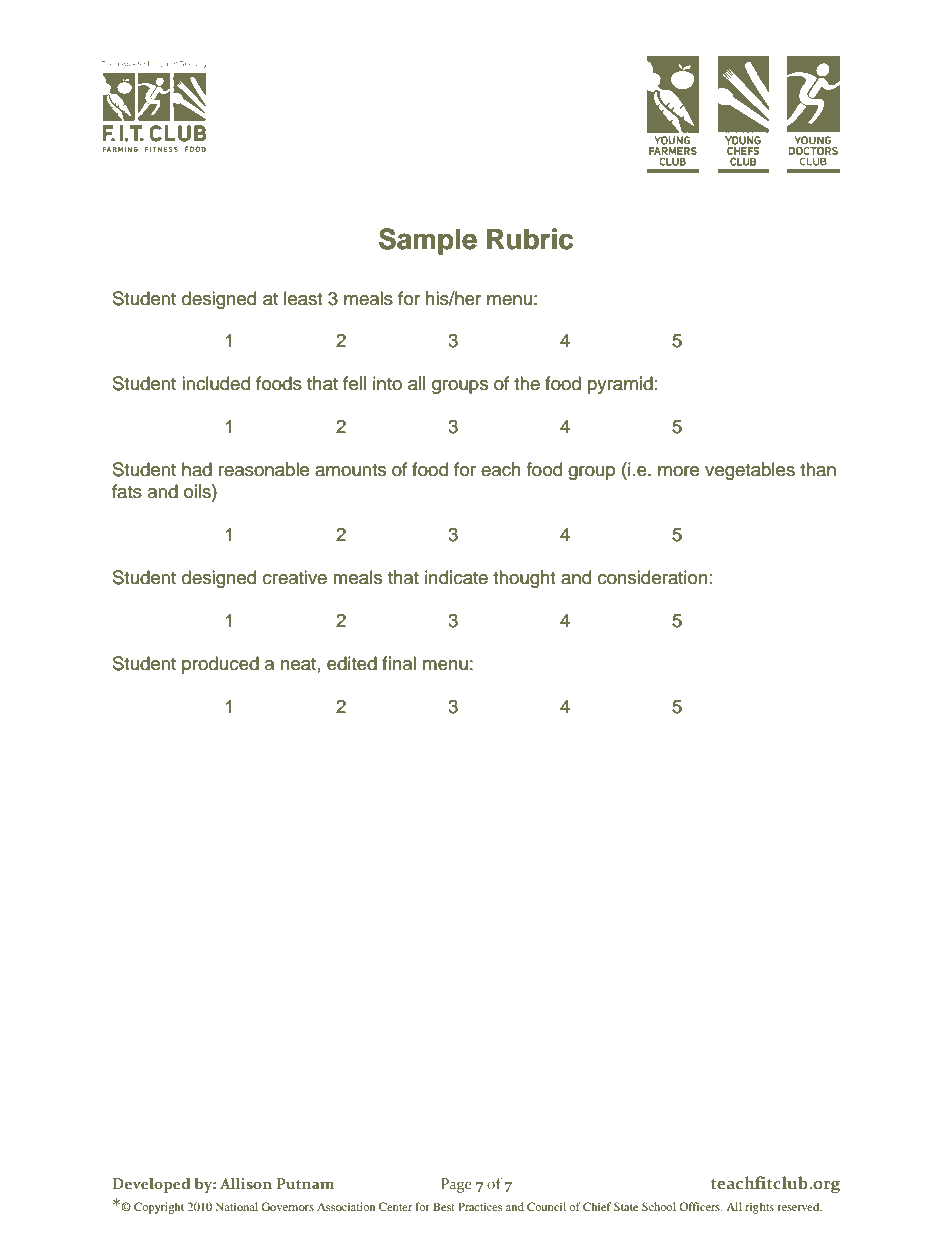  What do you see at coordinates (246, 1183) in the image?
I see `Allison` at bounding box center [246, 1183].
